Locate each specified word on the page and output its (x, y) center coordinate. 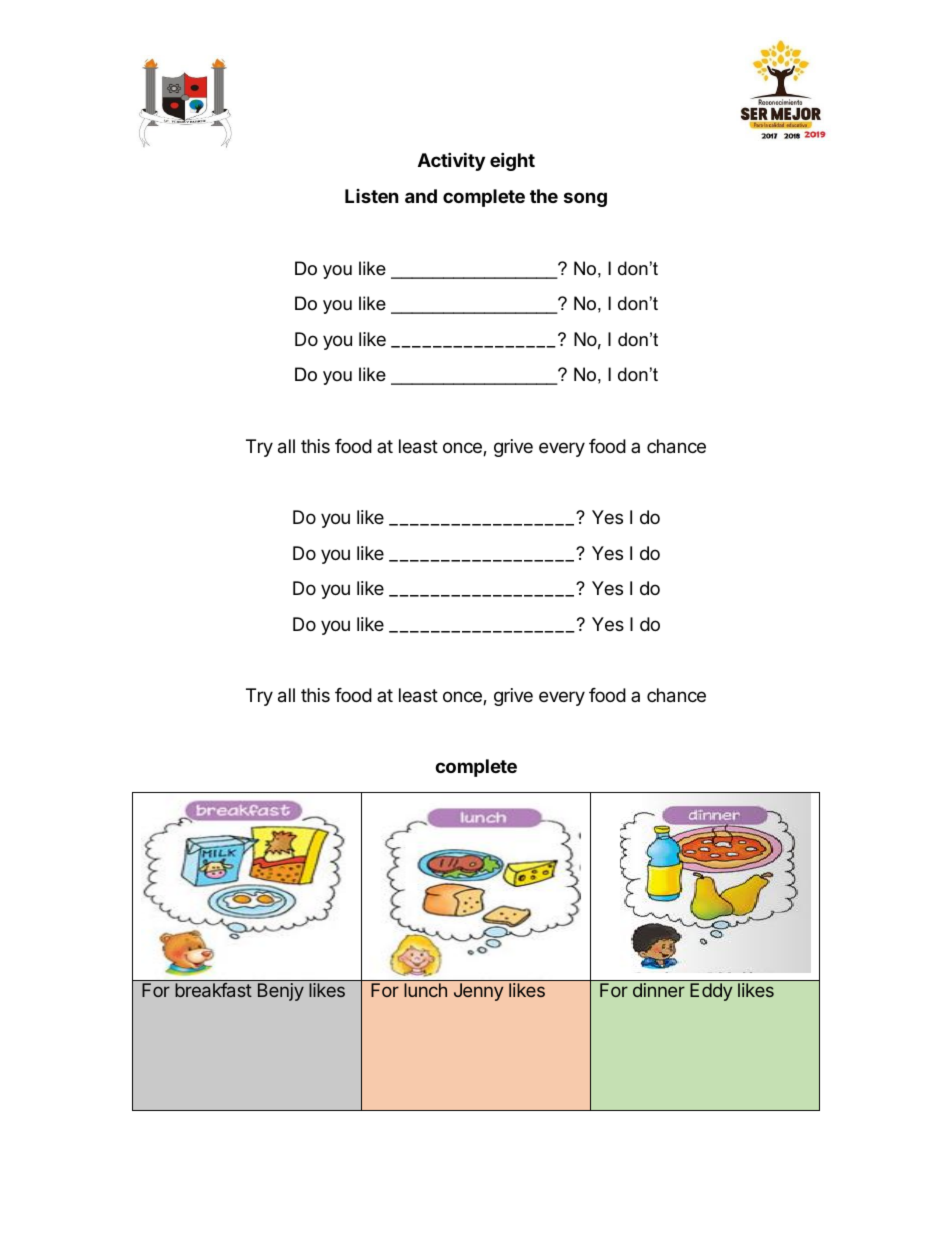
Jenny (478, 992)
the (544, 196)
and (421, 196)
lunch (425, 990)
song (585, 199)
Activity (451, 161)
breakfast (213, 990)
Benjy (281, 992)
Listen (372, 196)
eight (512, 161)
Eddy (711, 992)
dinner (659, 990)
